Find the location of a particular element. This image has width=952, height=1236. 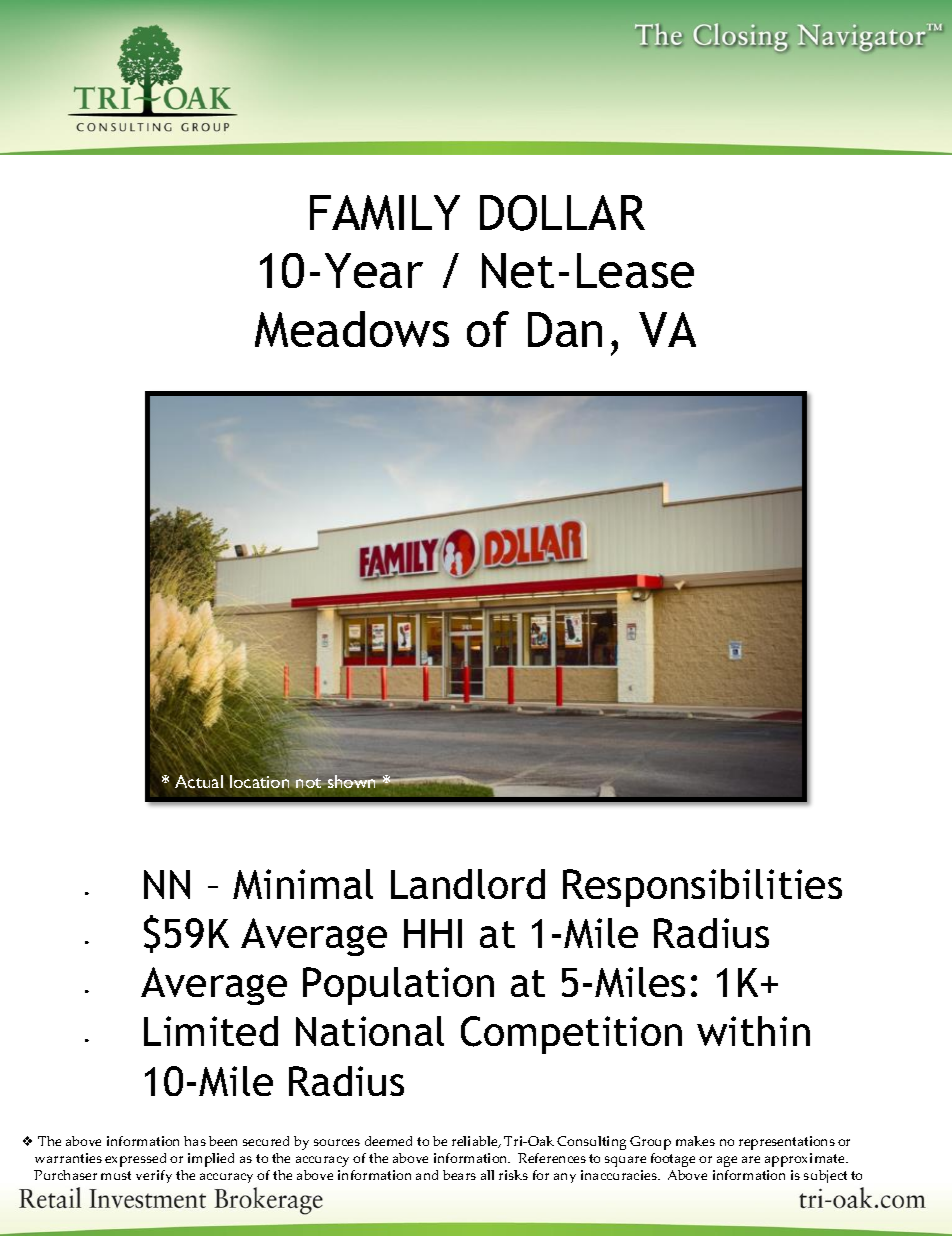

expressed is located at coordinates (135, 1160).
